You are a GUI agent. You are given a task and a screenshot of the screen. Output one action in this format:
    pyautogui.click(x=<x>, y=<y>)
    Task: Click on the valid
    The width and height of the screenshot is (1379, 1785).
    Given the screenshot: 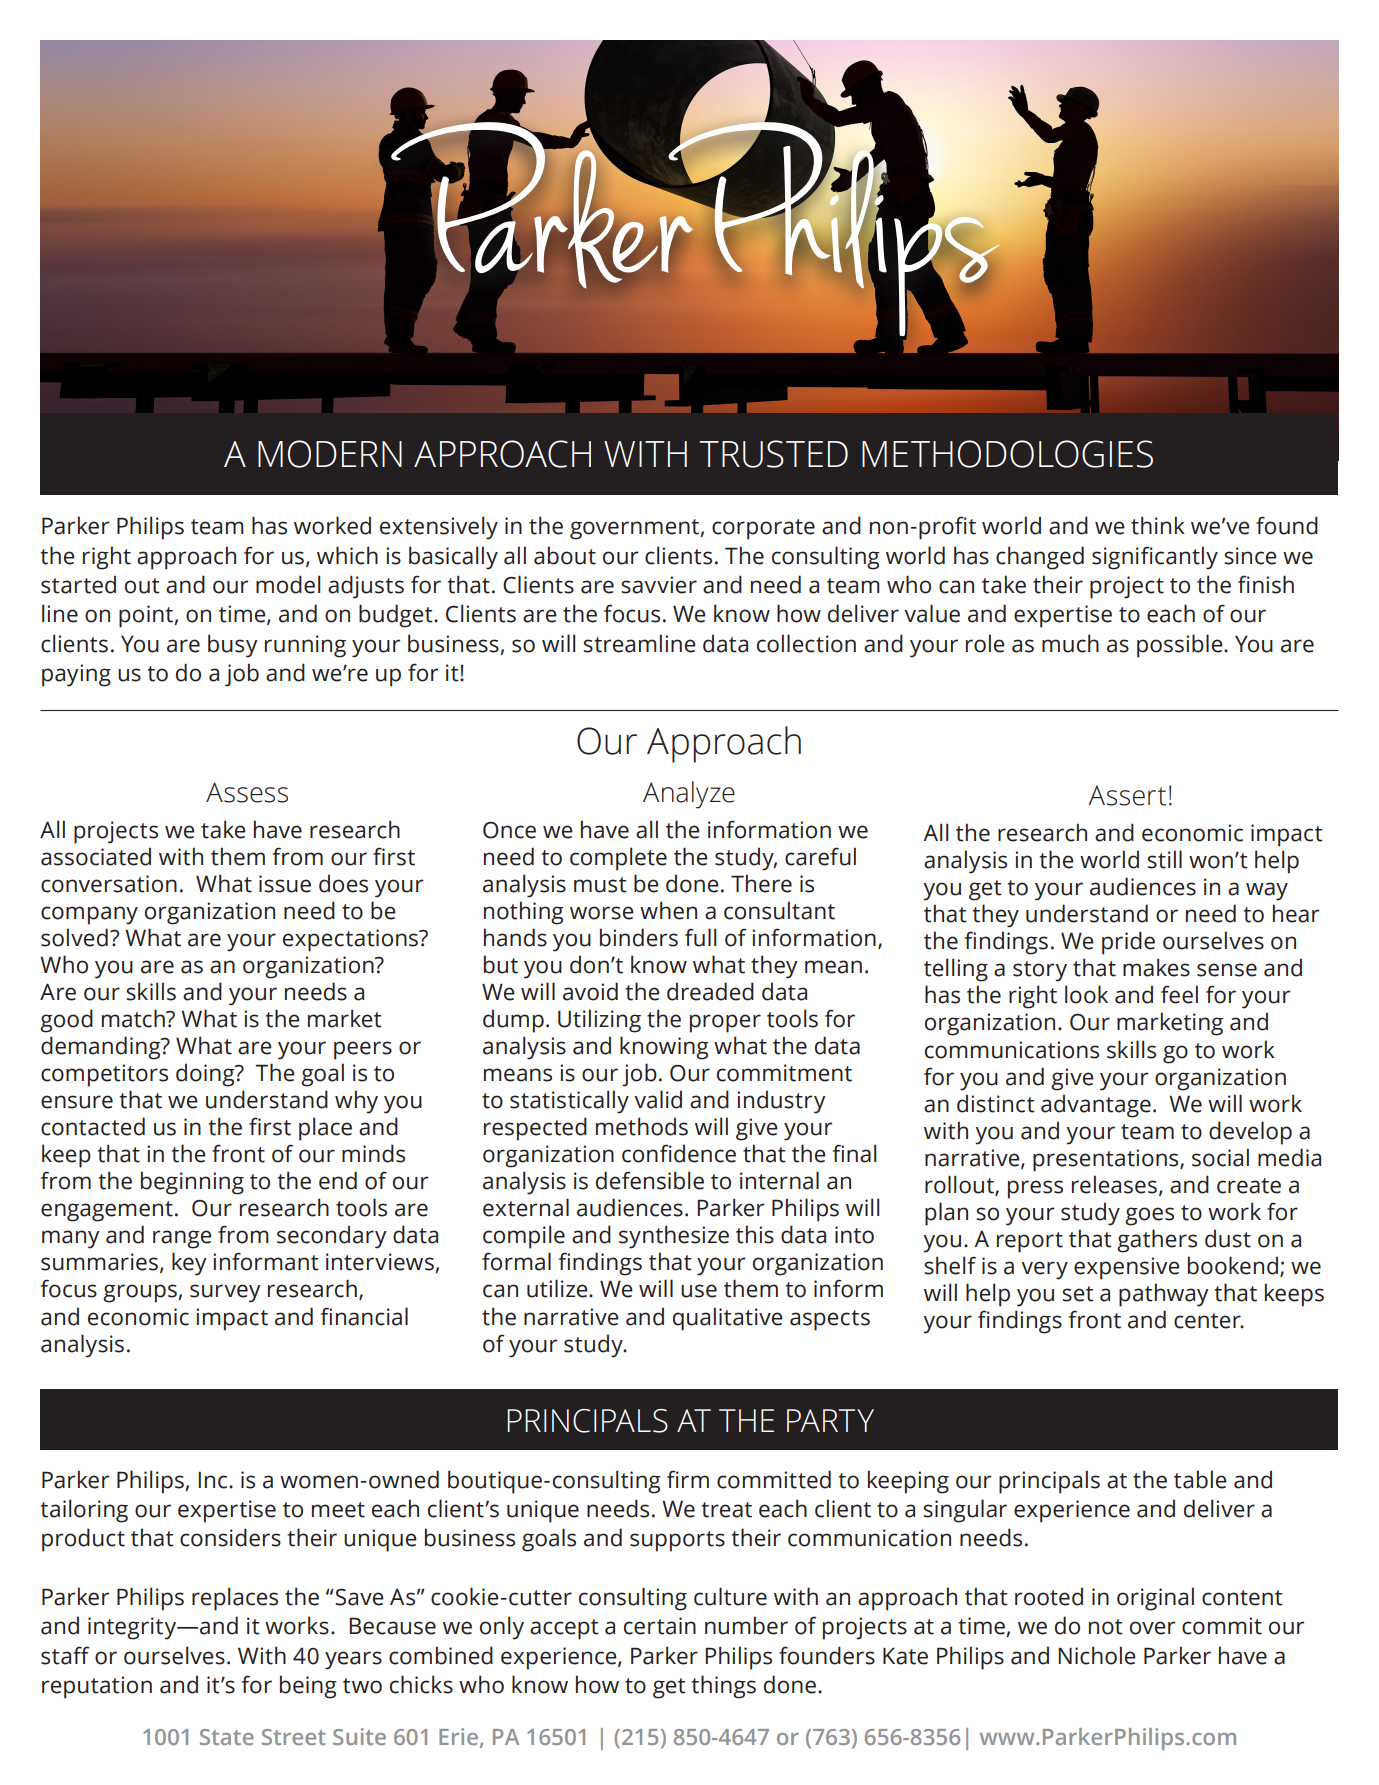 What is the action you would take?
    pyautogui.click(x=658, y=1099)
